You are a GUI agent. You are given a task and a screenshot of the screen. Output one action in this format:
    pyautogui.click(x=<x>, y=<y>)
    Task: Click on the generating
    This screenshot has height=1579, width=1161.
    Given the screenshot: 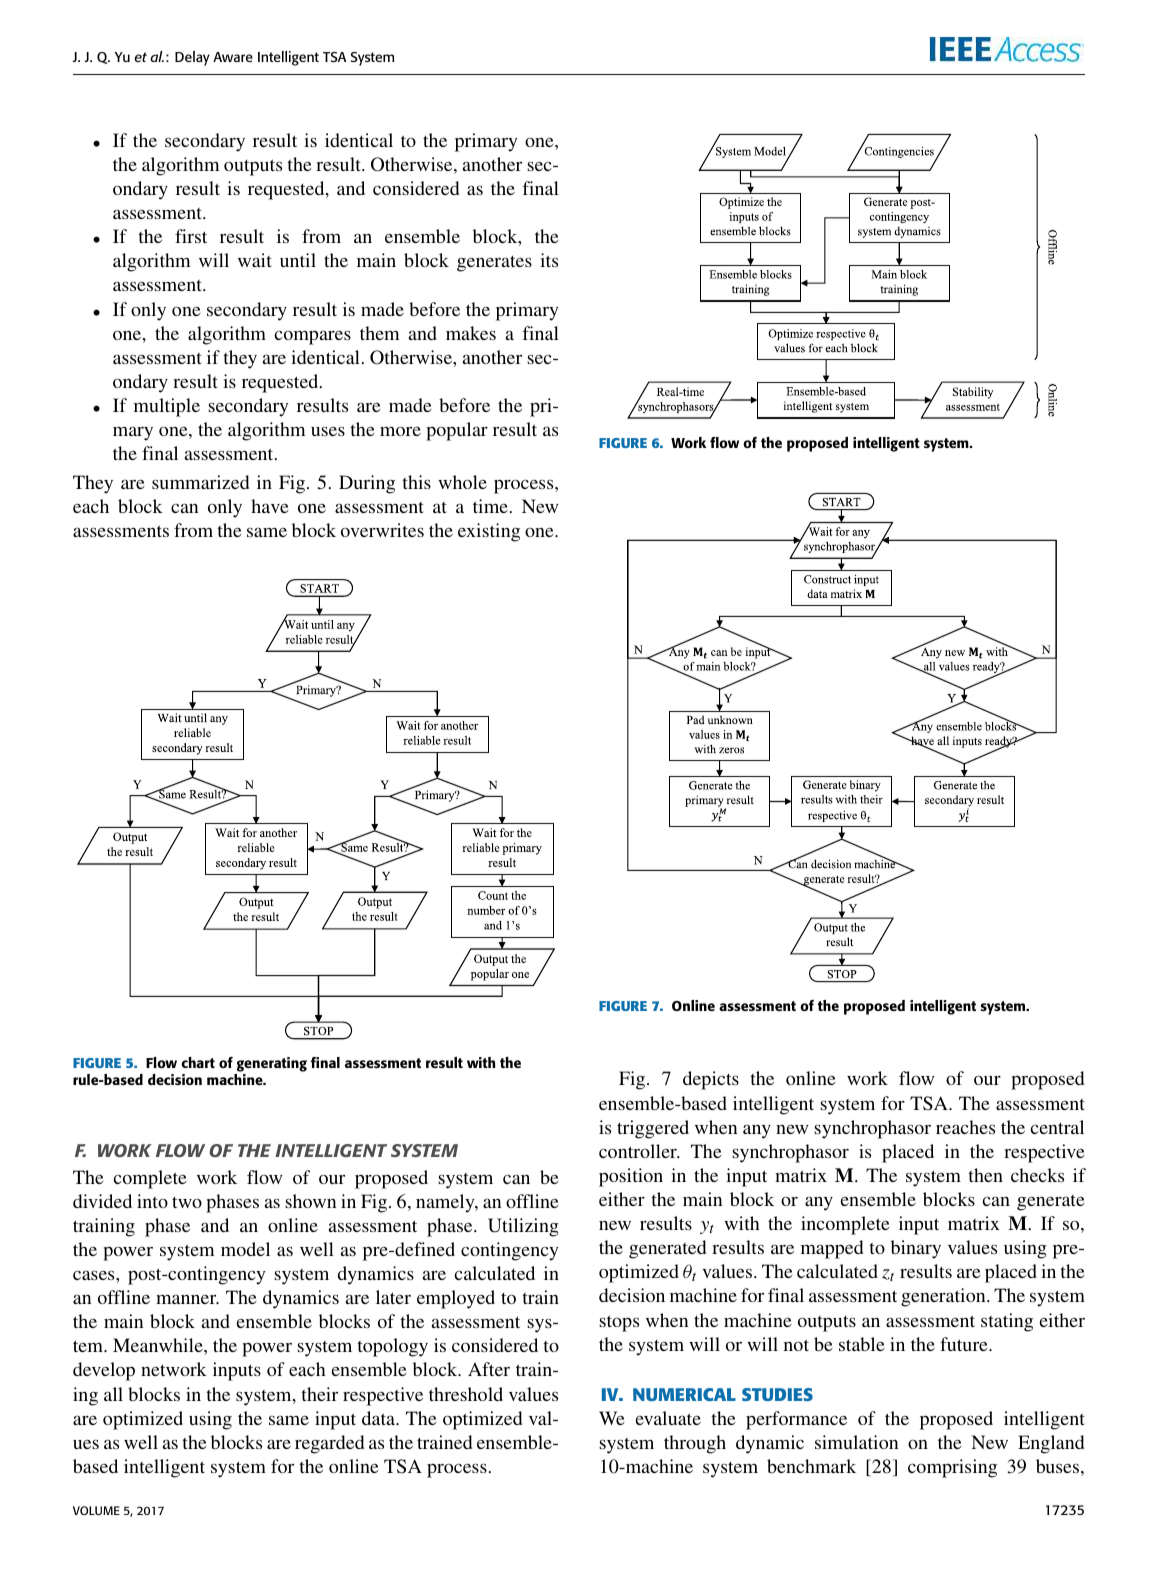 What is the action you would take?
    pyautogui.click(x=272, y=1064)
